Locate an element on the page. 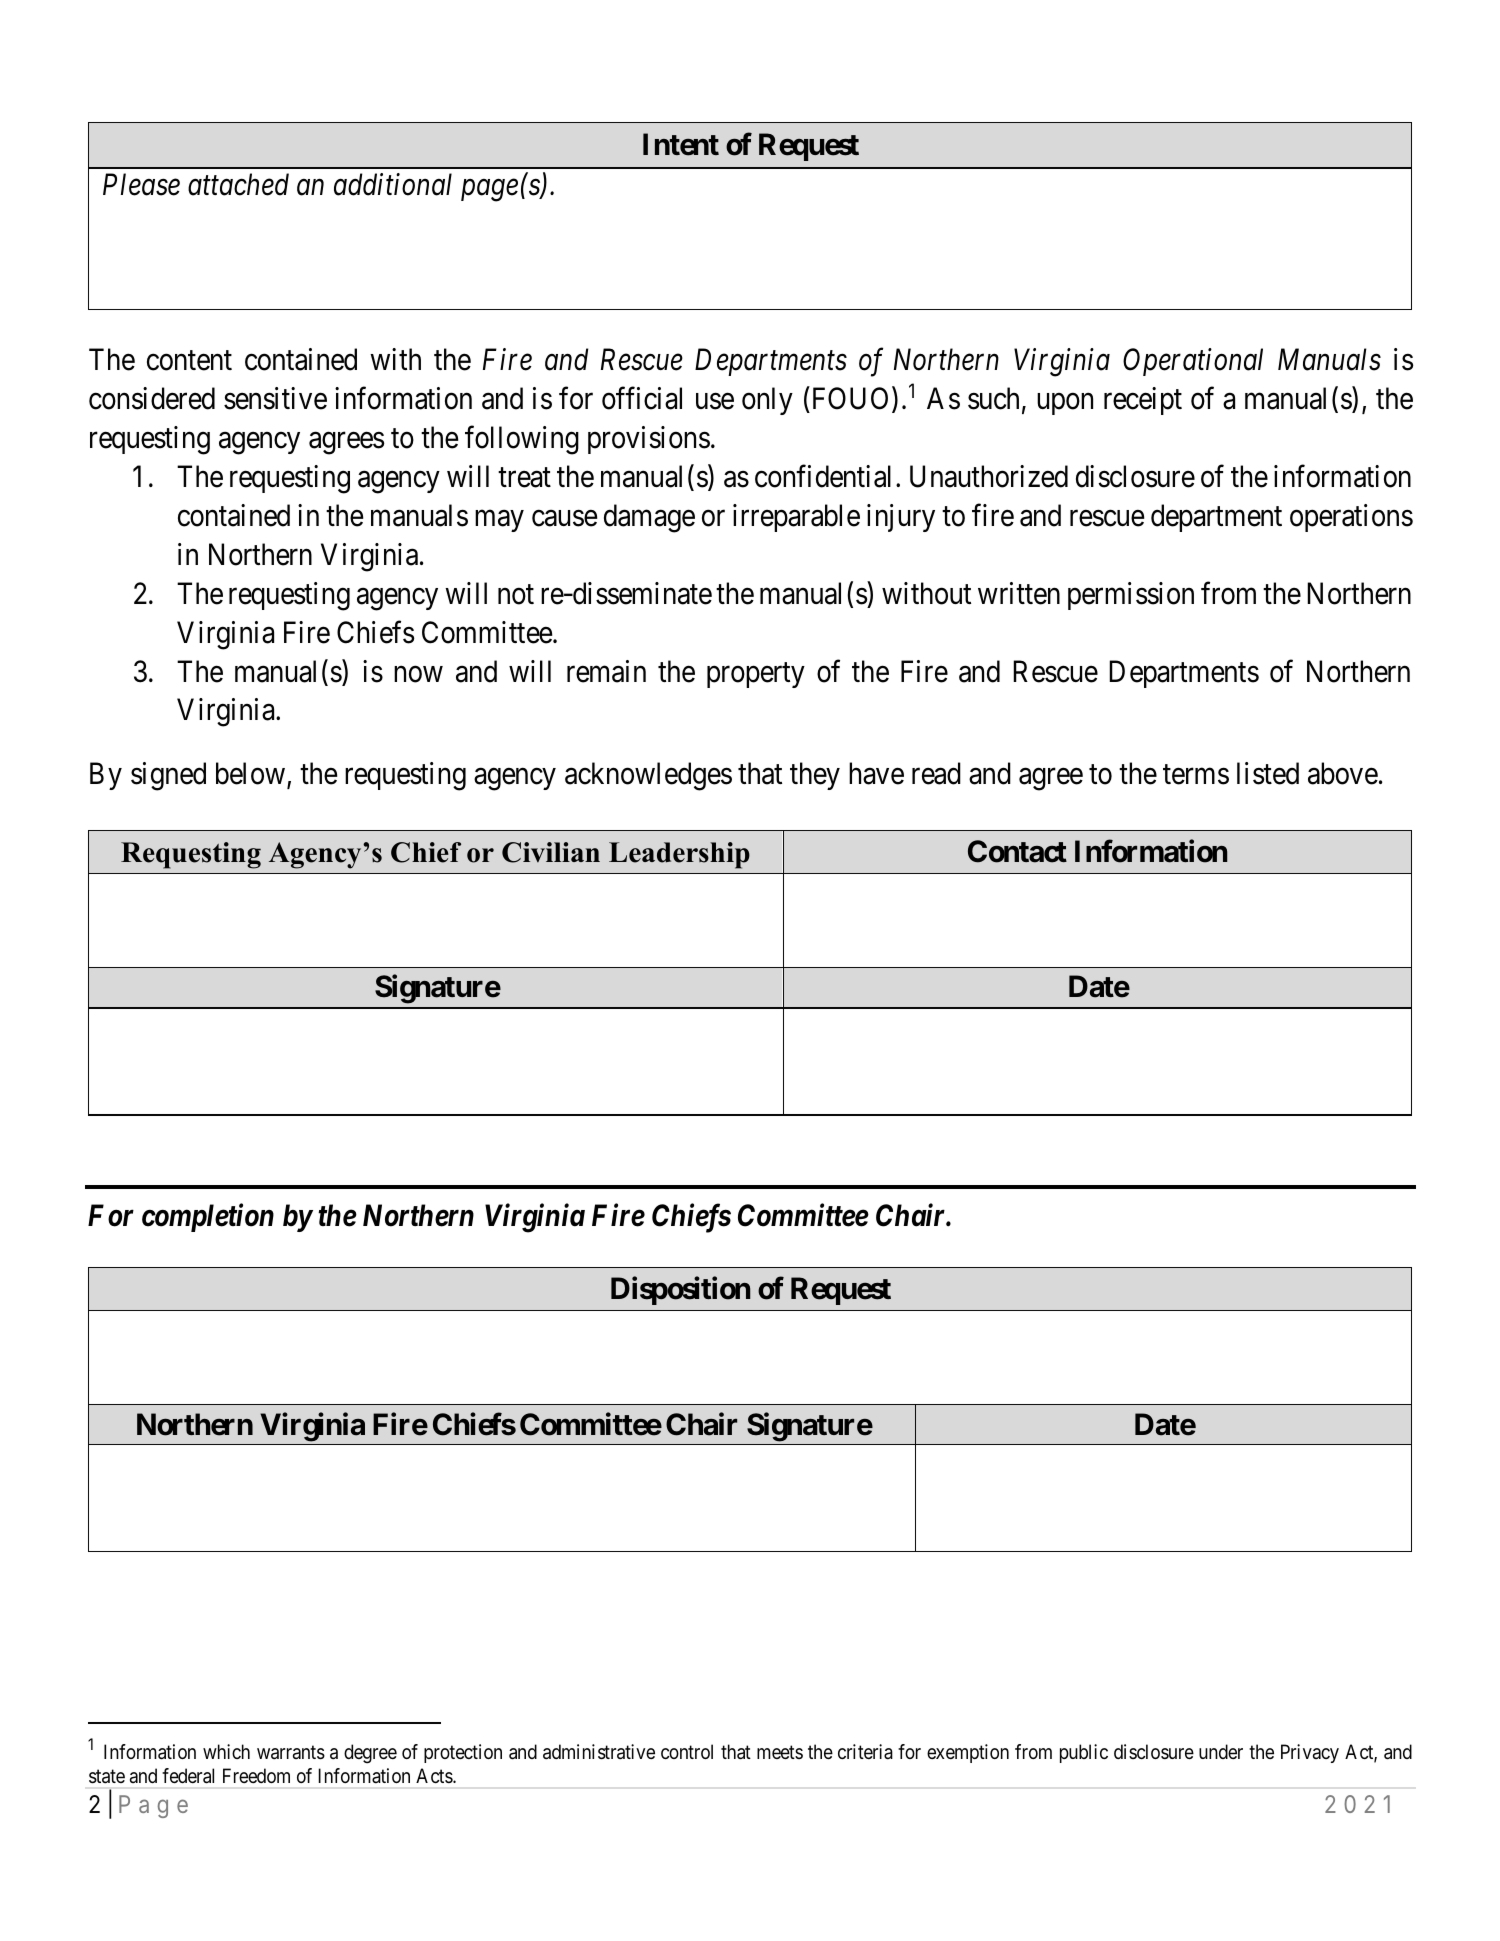 This image has height=1941, width=1500. control is located at coordinates (687, 1751).
